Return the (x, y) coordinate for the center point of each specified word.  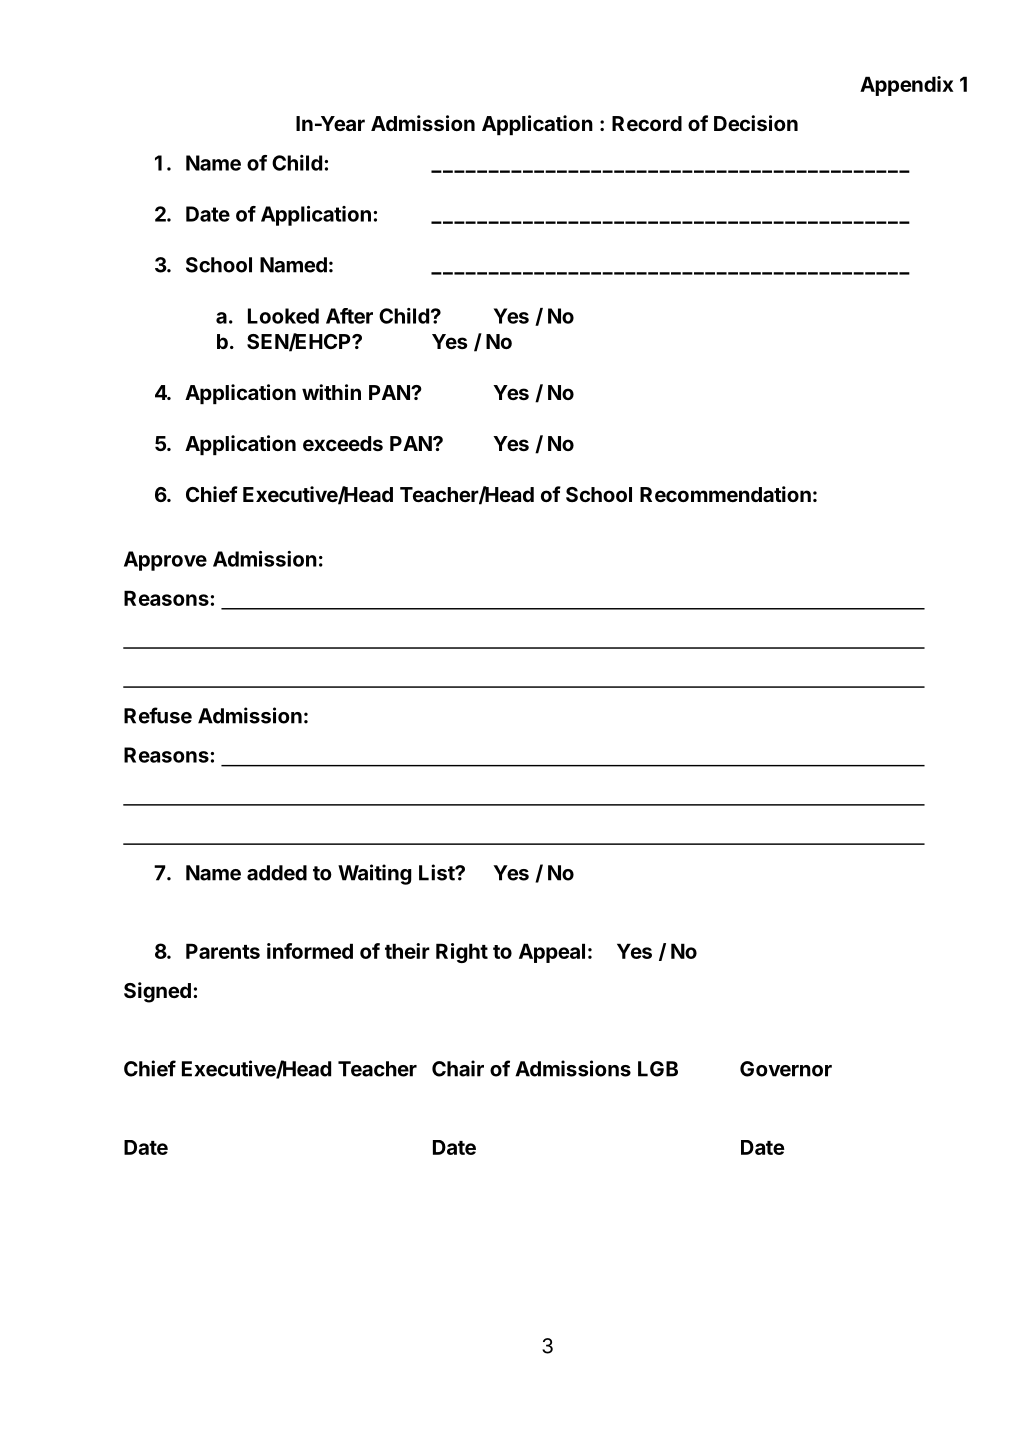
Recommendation (725, 494)
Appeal (552, 953)
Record (647, 123)
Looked (283, 316)
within (331, 392)
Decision (756, 123)
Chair (458, 1068)
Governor (786, 1069)
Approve (165, 561)
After (349, 316)
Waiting (375, 874)
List (437, 872)
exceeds (343, 443)
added (277, 873)
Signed (157, 992)
